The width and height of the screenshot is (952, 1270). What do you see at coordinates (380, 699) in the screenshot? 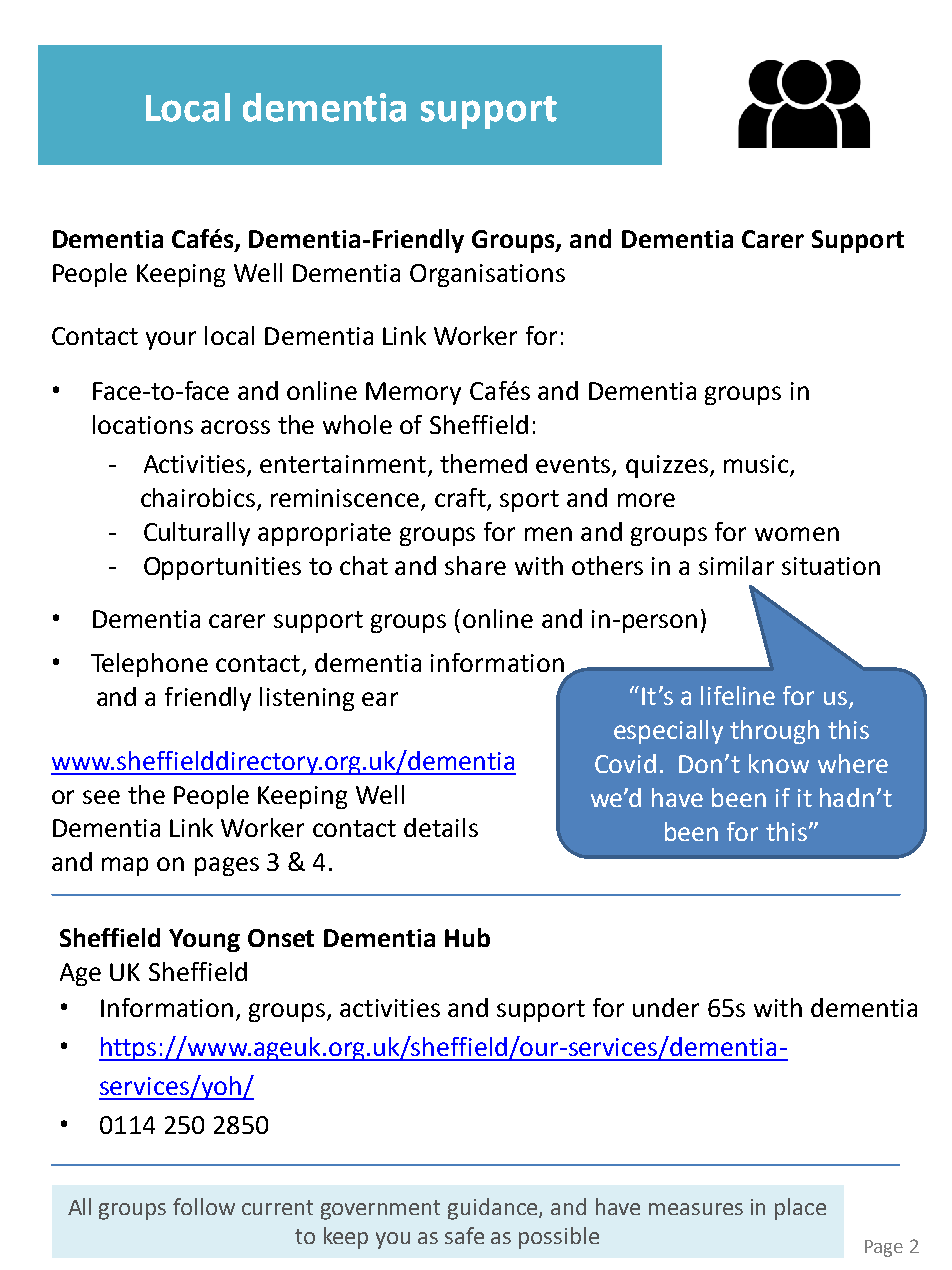
I see `ear` at bounding box center [380, 699].
